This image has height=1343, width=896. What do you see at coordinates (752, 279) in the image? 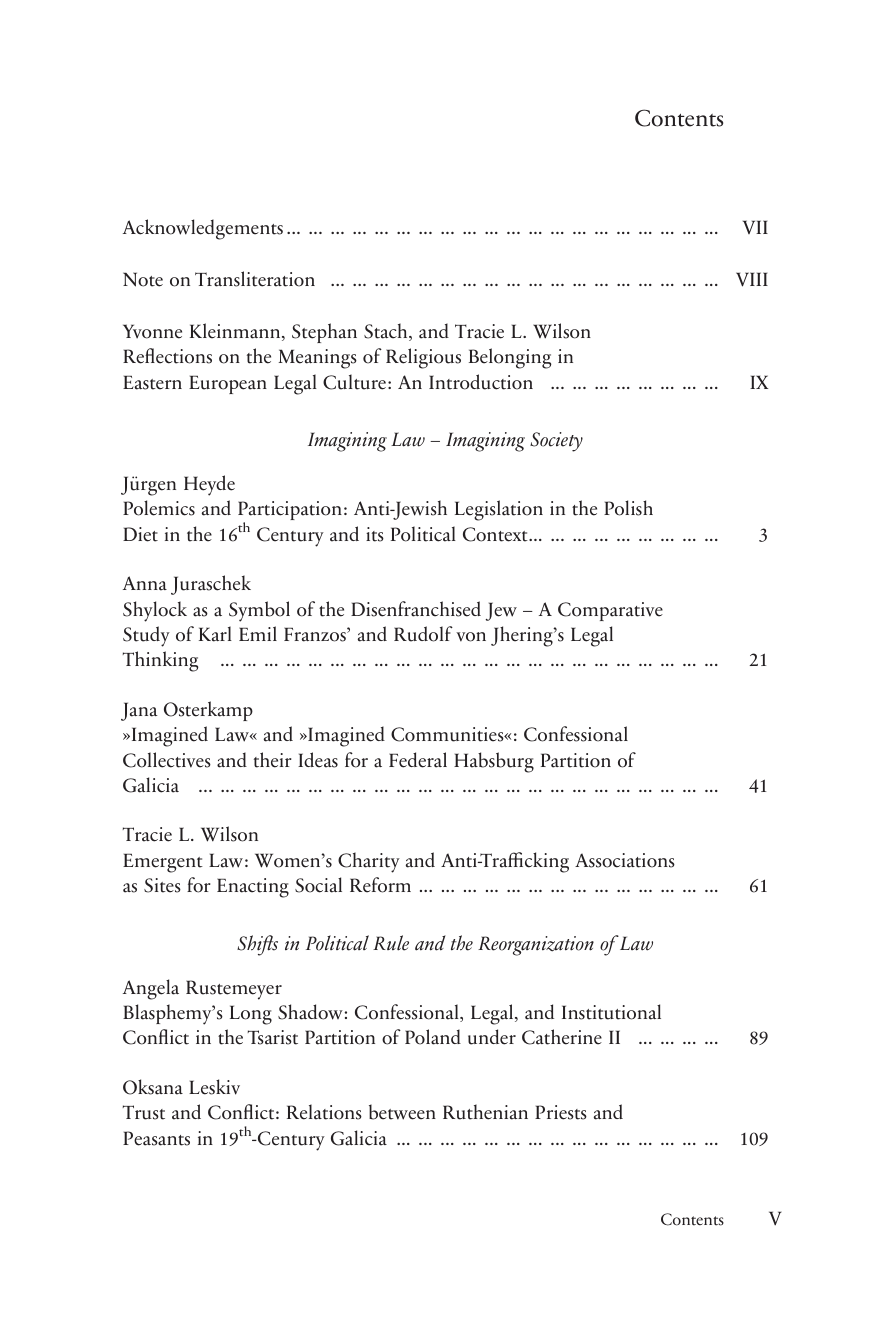
I see `VIII` at bounding box center [752, 279].
